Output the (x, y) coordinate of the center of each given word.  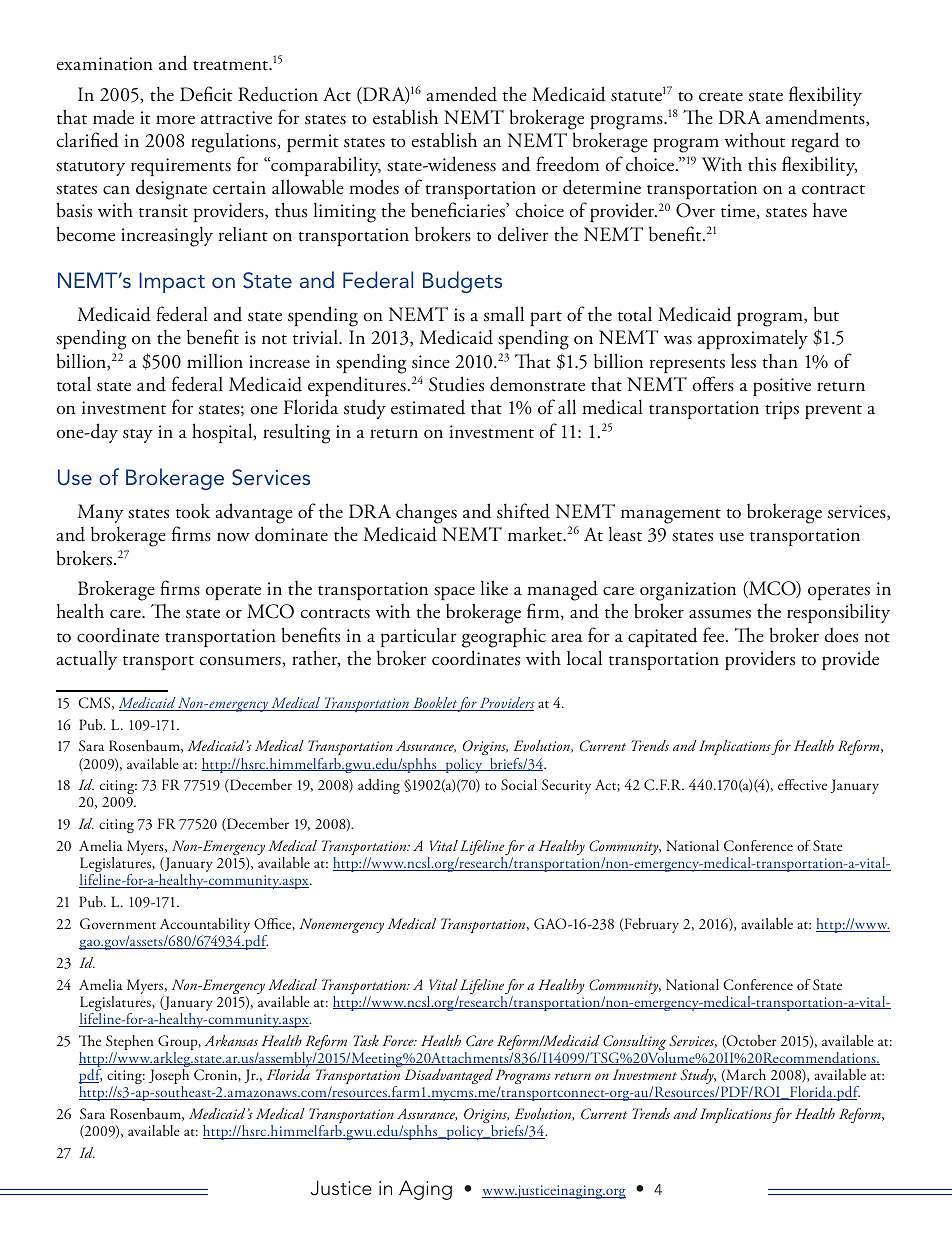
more (175, 119)
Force (399, 1040)
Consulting (635, 1044)
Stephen (129, 1044)
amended (461, 94)
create (721, 97)
